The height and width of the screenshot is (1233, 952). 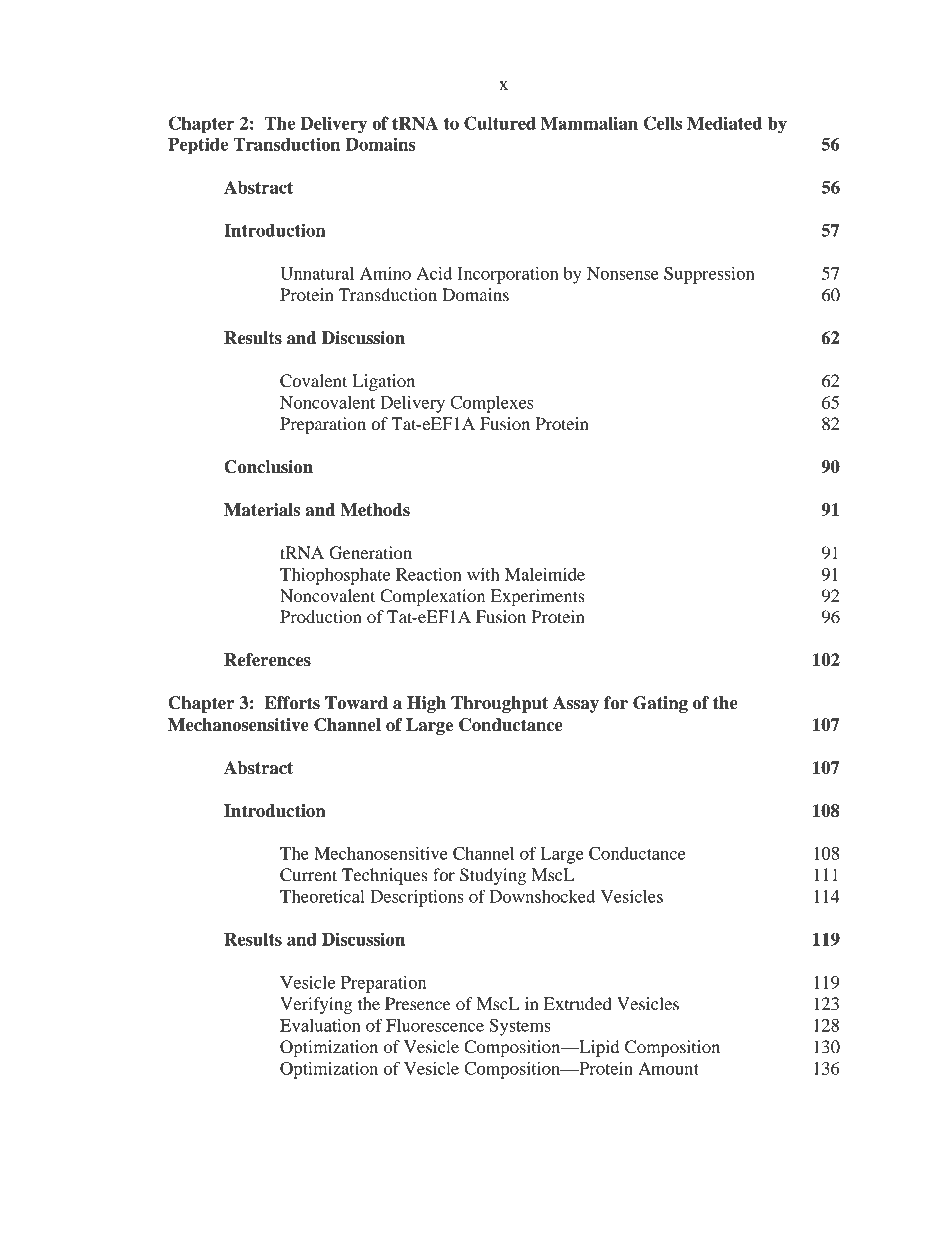 What do you see at coordinates (198, 146) in the screenshot?
I see `Peptide` at bounding box center [198, 146].
